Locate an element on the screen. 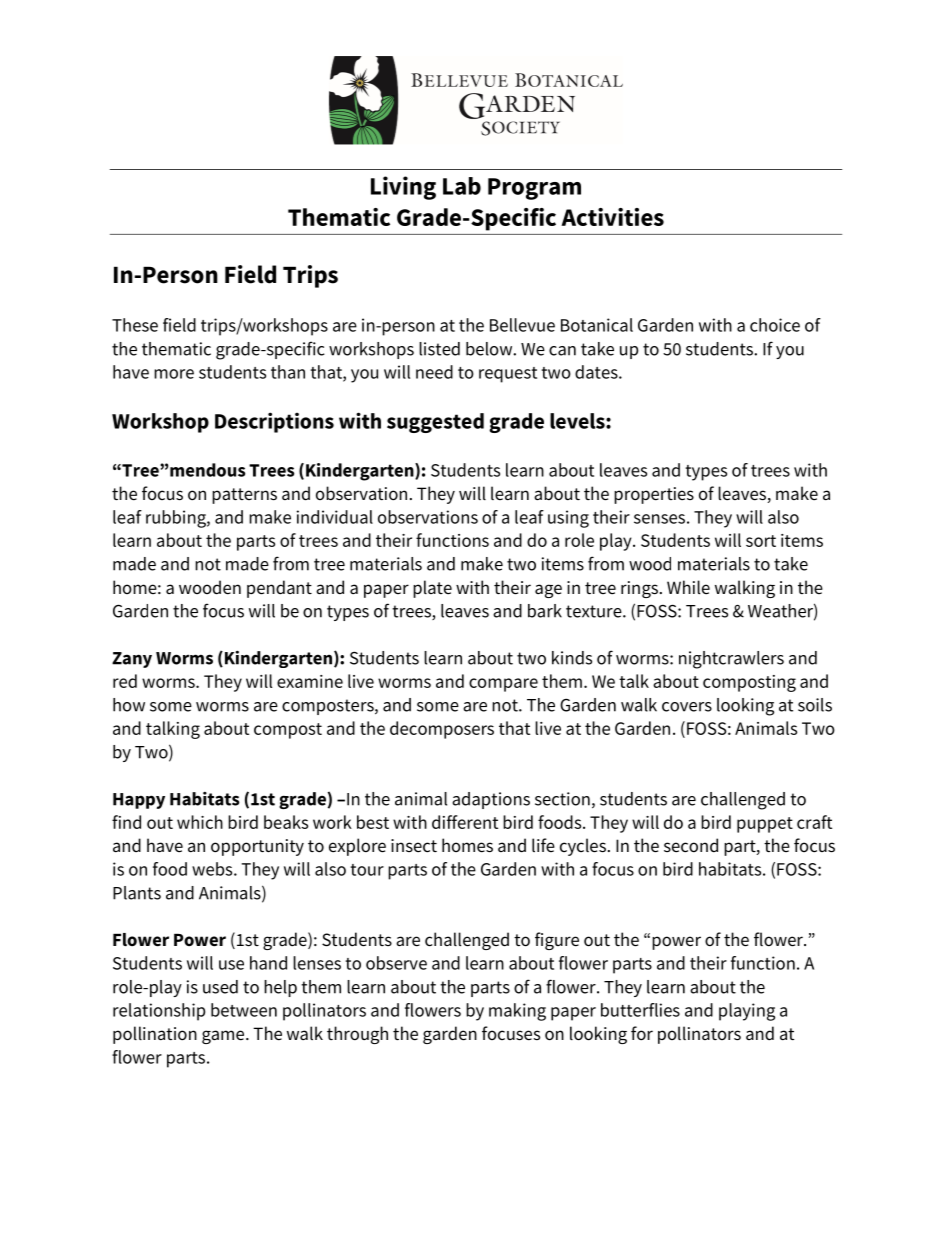 Image resolution: width=952 pixels, height=1233 pixels. covers is located at coordinates (687, 707).
